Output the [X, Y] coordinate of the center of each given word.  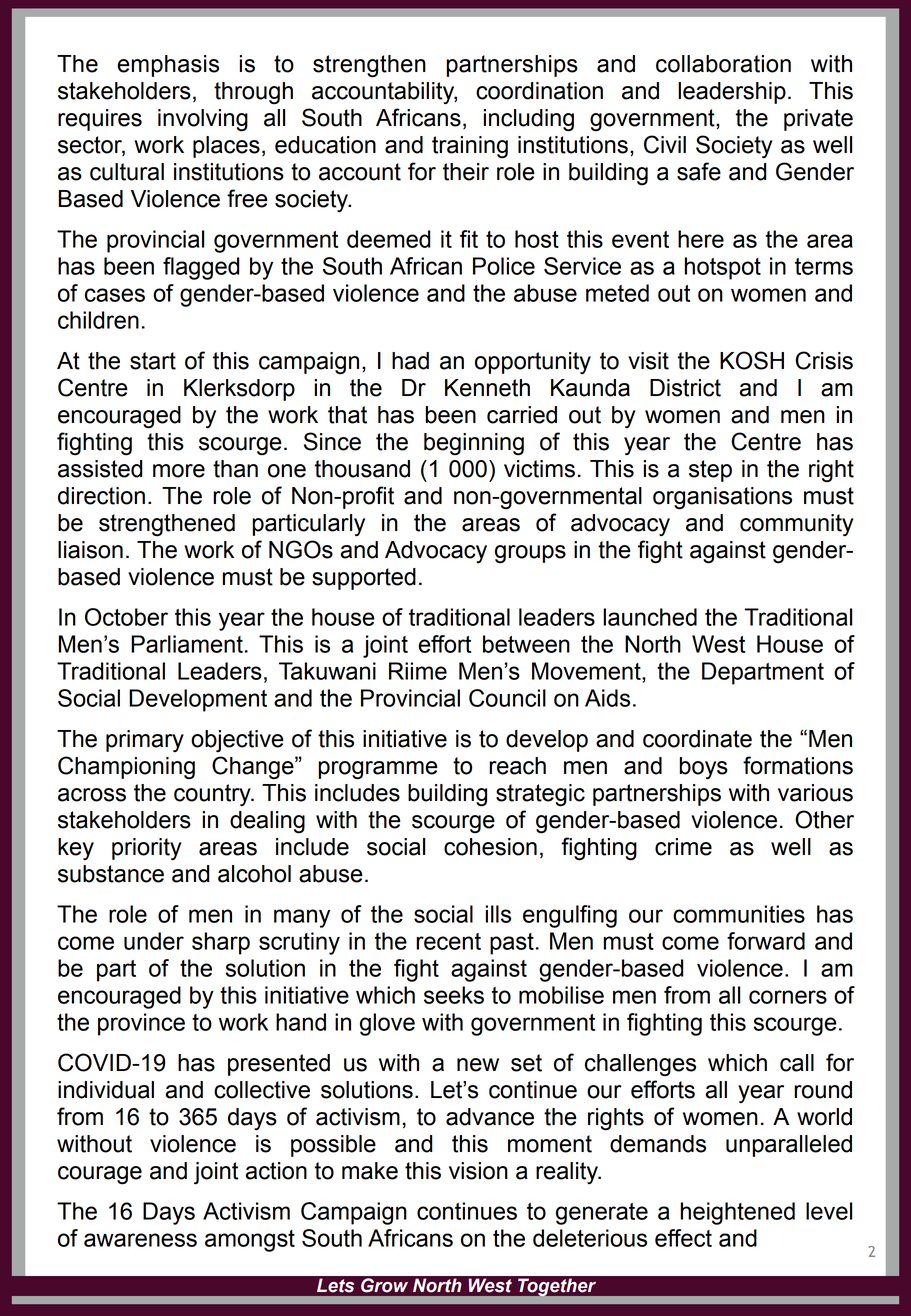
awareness [140, 1240]
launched [650, 617]
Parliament [187, 644]
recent [448, 941]
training [470, 147]
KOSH [752, 360]
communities [739, 914]
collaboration [723, 64]
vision [478, 1171]
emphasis [168, 66]
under [154, 941]
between [526, 644]
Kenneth [487, 388]
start [153, 361]
